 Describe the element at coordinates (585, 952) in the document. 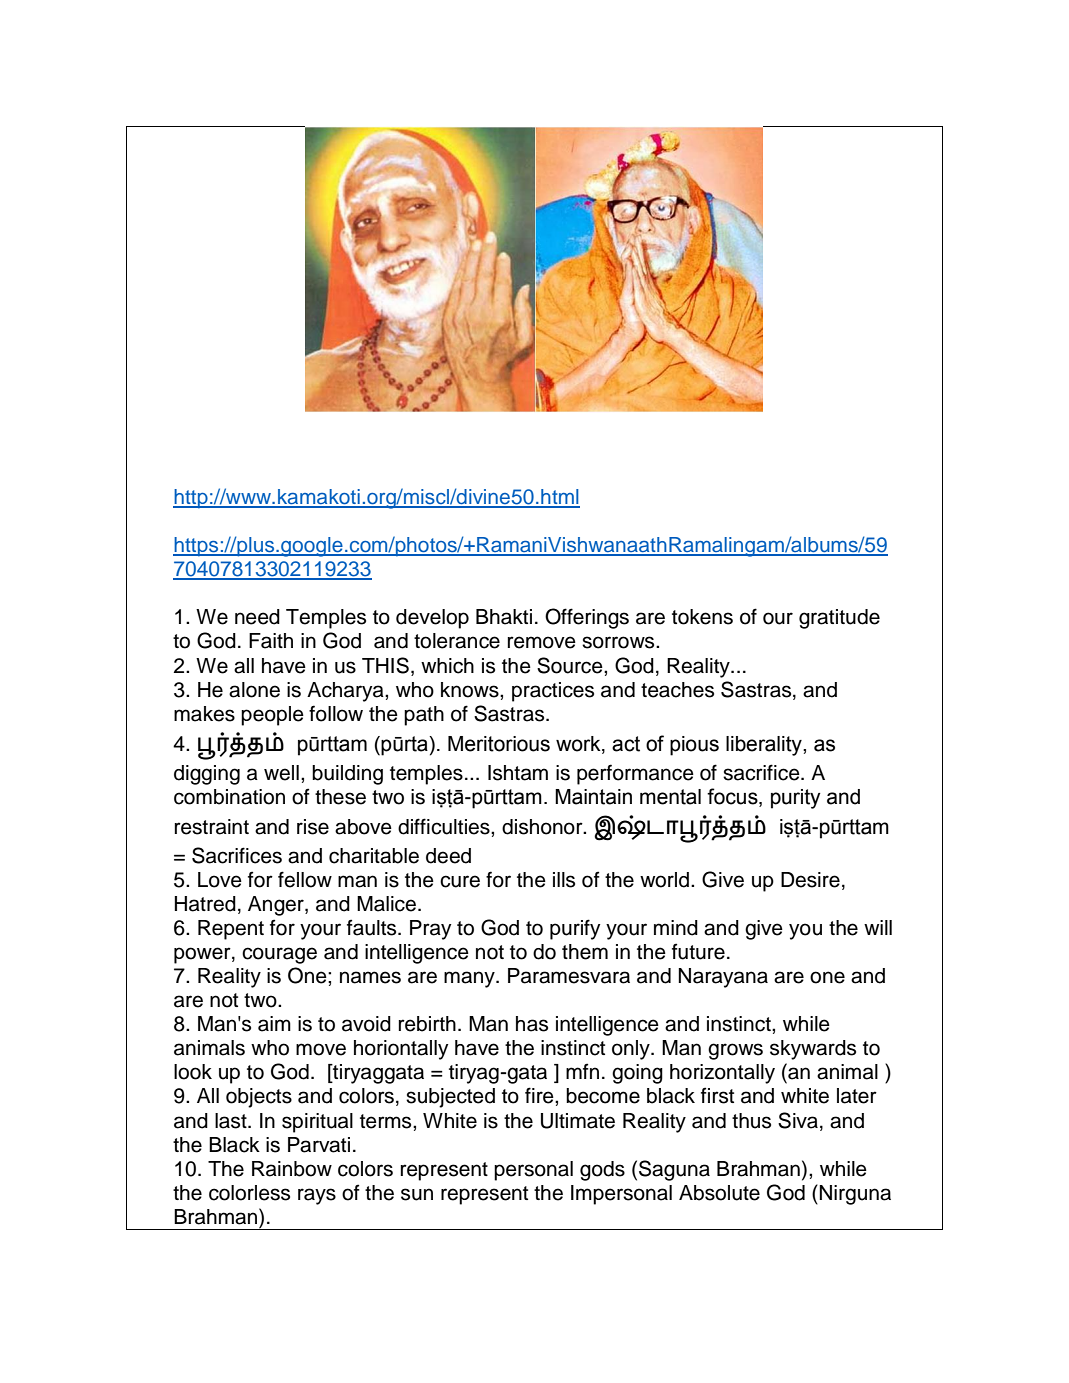

I see `them` at that location.
